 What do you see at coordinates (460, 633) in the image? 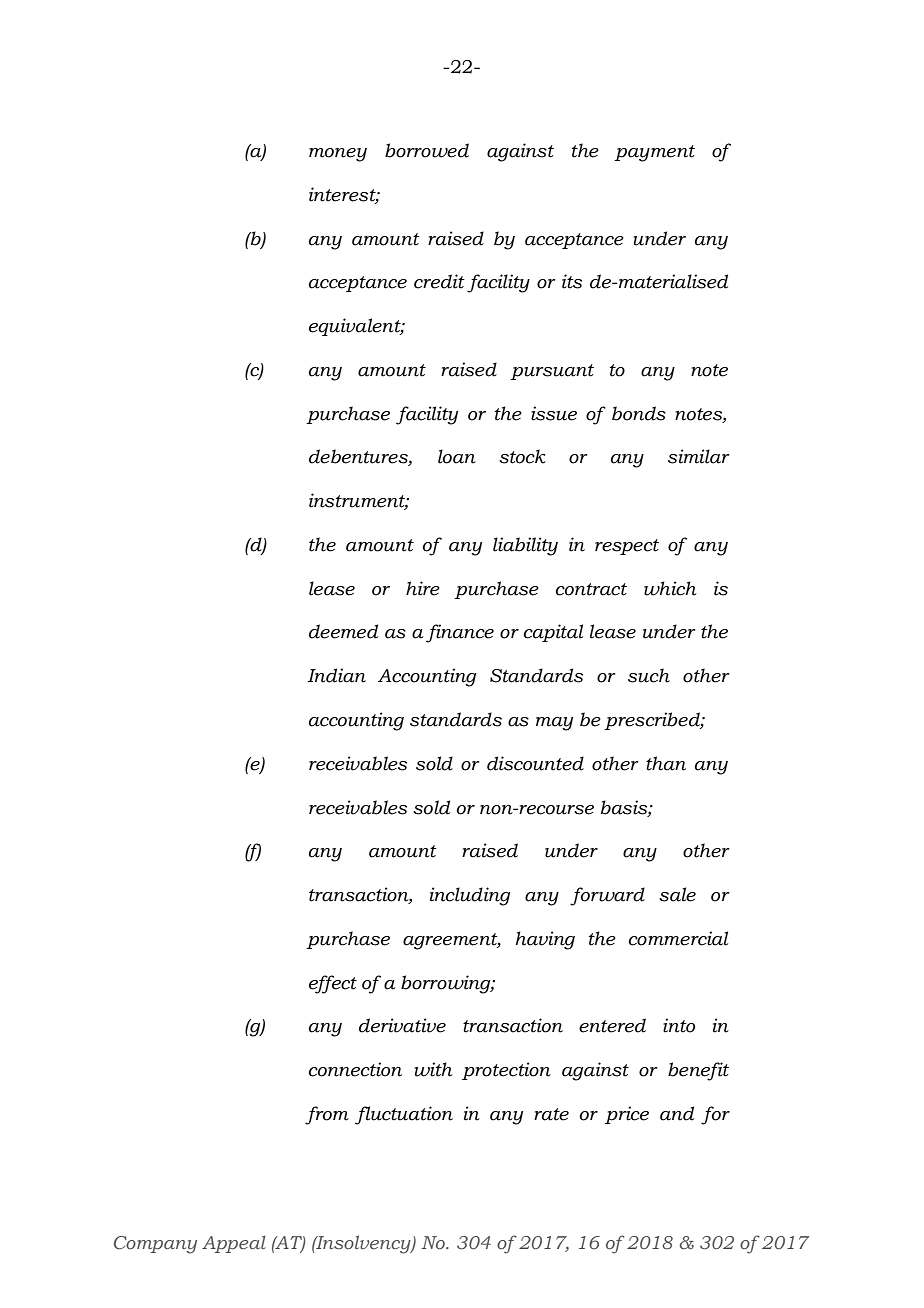
I see `finance` at bounding box center [460, 633].
